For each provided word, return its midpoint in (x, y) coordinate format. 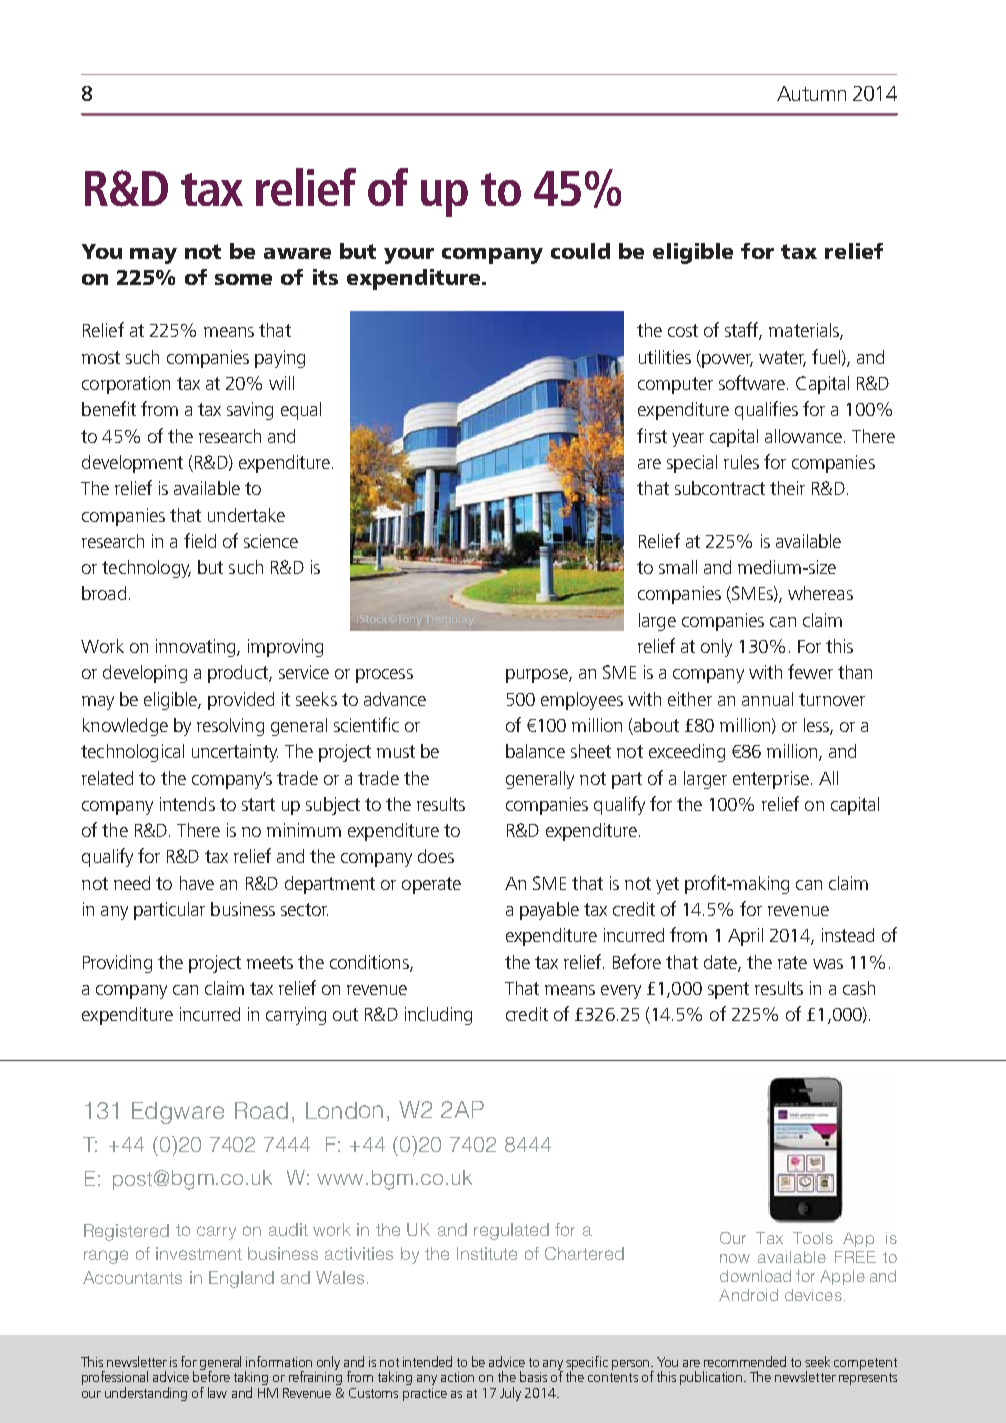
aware (297, 253)
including (438, 1016)
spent (728, 990)
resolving (230, 727)
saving (250, 411)
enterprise (771, 780)
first (652, 435)
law (217, 1392)
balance (535, 751)
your (409, 256)
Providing (117, 964)
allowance (805, 436)
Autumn (811, 93)
